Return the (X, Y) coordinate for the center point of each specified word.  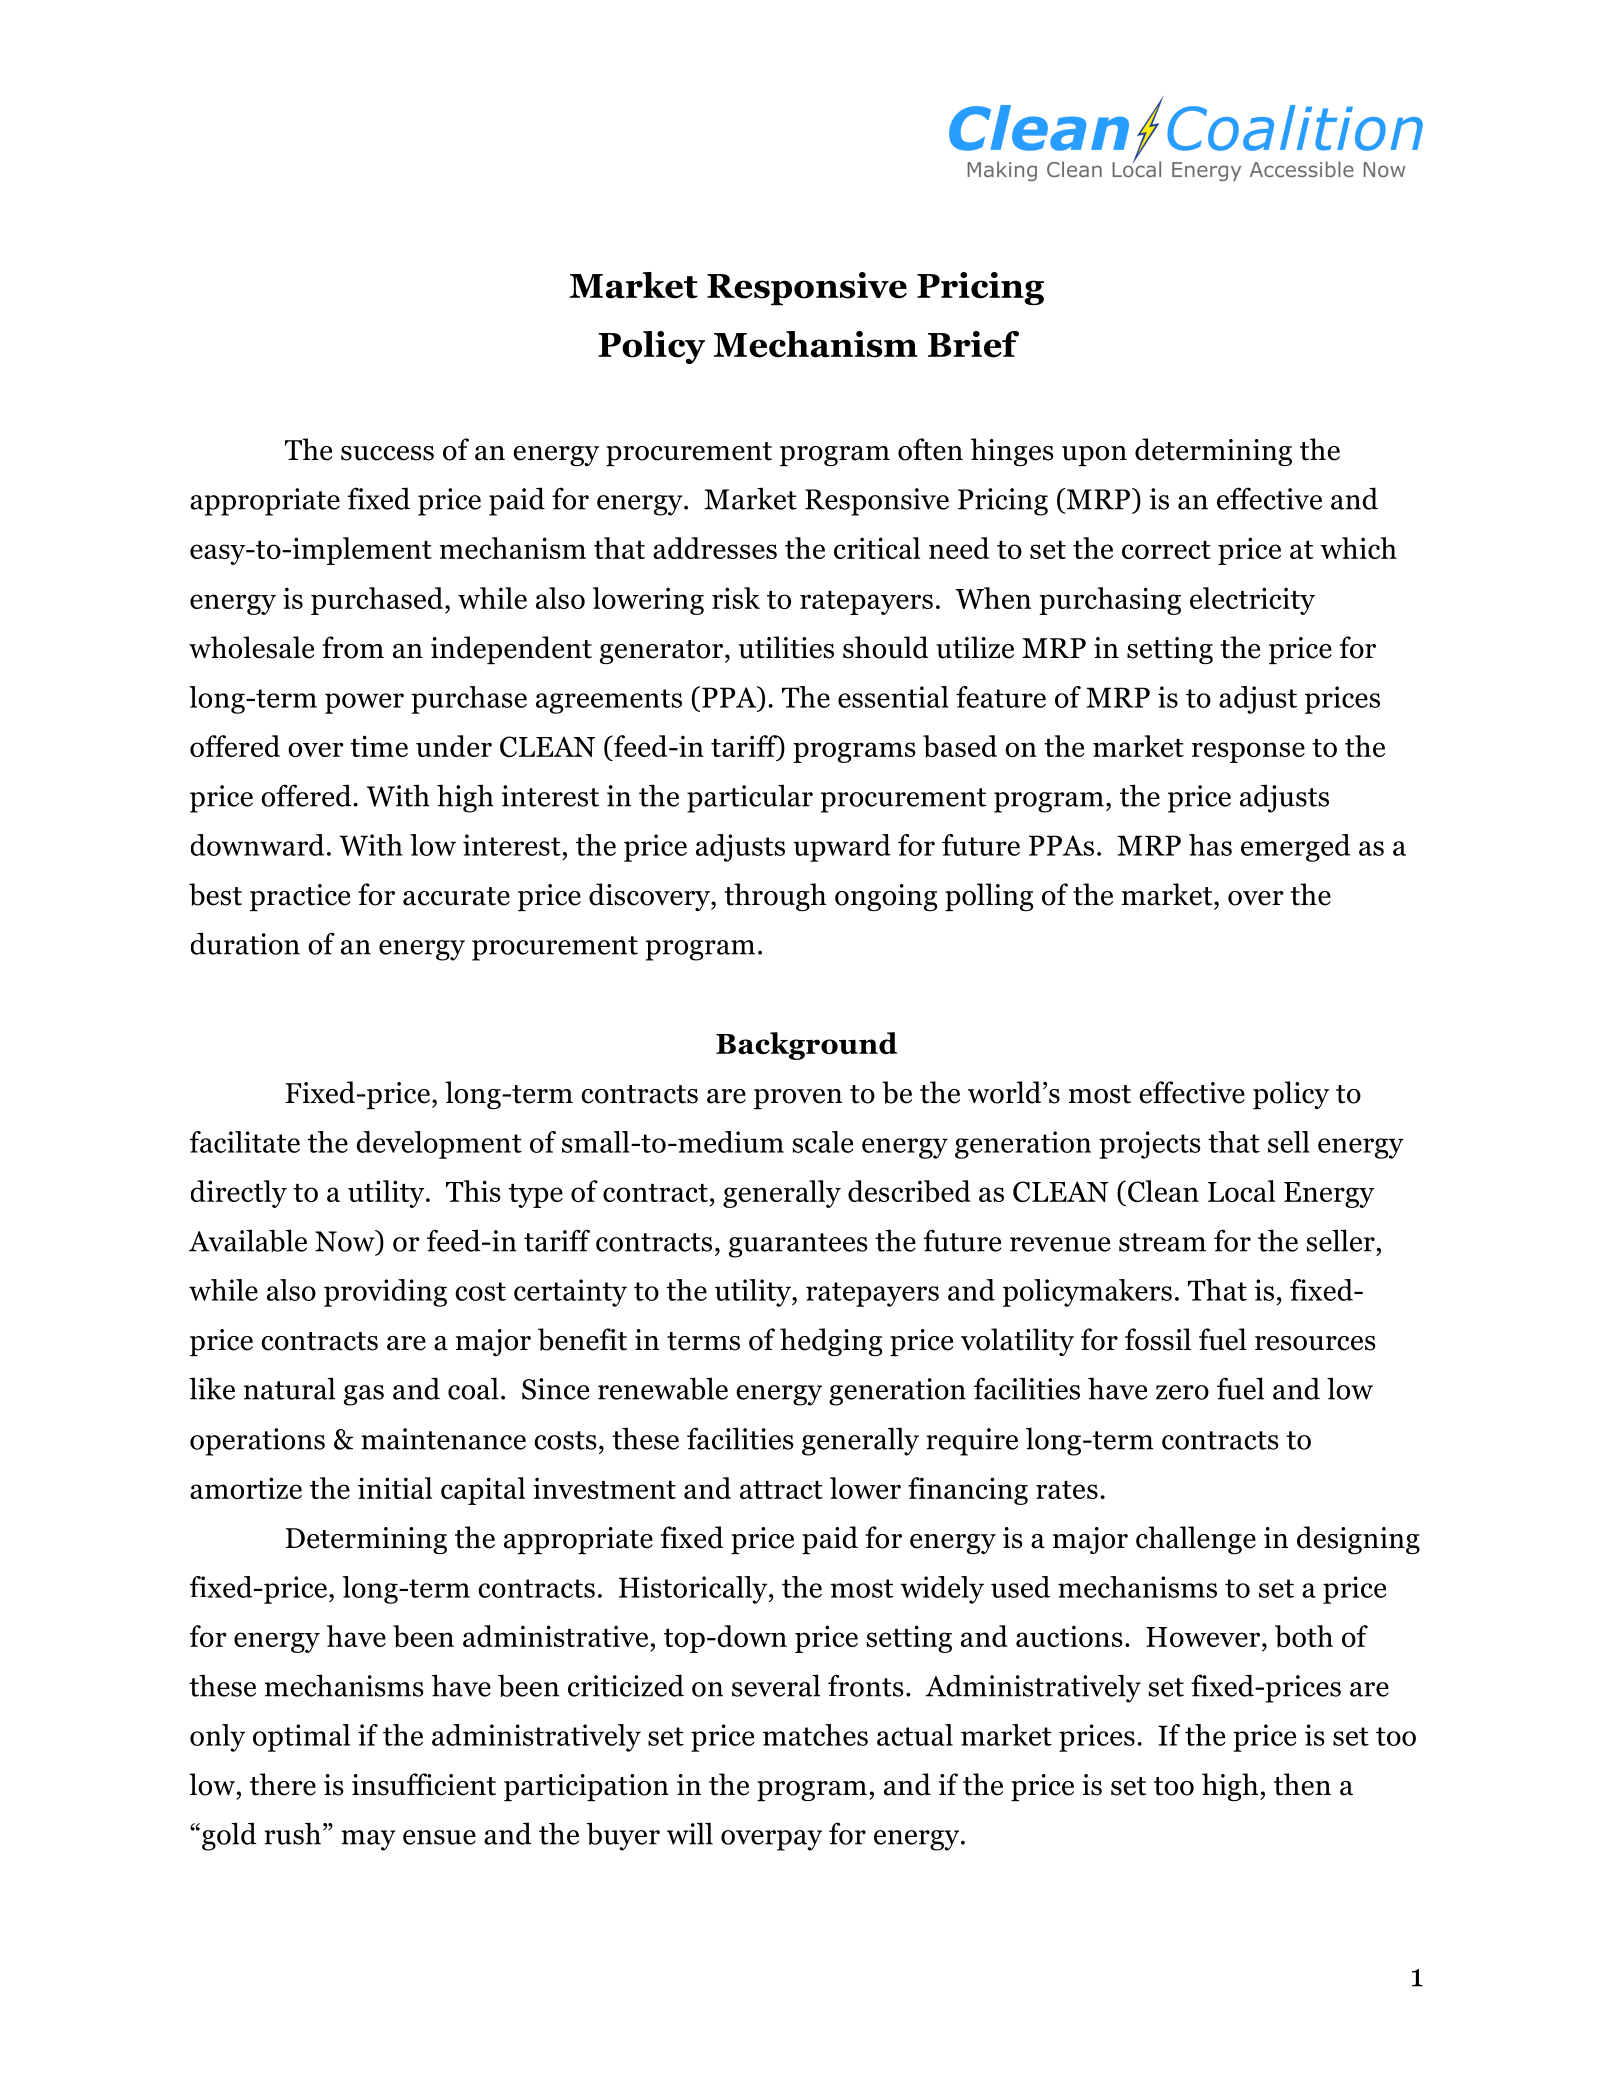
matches (815, 1735)
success (387, 453)
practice (300, 897)
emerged (1295, 848)
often (930, 449)
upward (842, 848)
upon (1094, 456)
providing (385, 1293)
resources (1315, 1343)
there (283, 1784)
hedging (831, 1342)
